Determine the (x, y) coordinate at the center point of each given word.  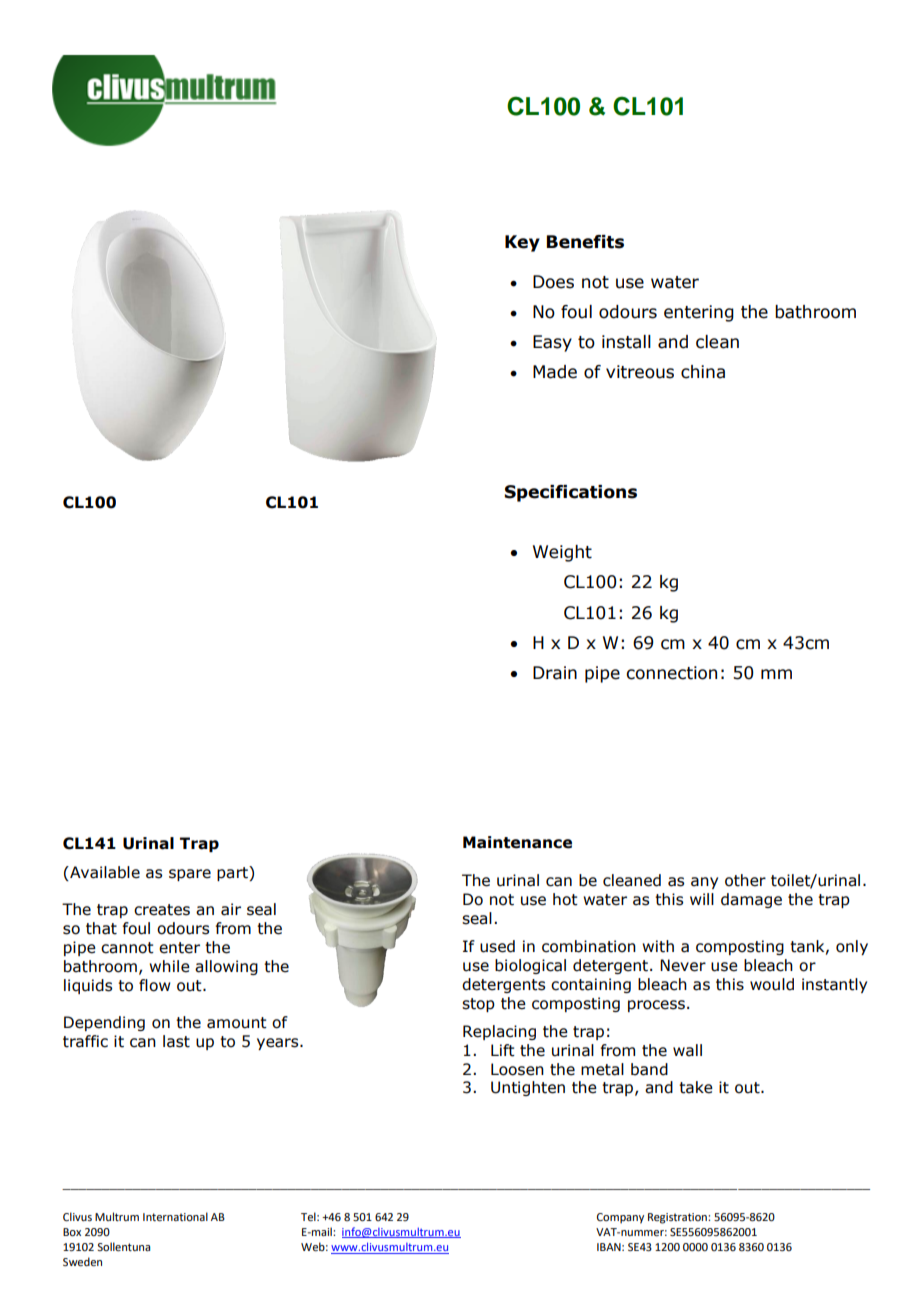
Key (522, 243)
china (703, 372)
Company (620, 1218)
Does (553, 282)
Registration (678, 1218)
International (175, 1216)
